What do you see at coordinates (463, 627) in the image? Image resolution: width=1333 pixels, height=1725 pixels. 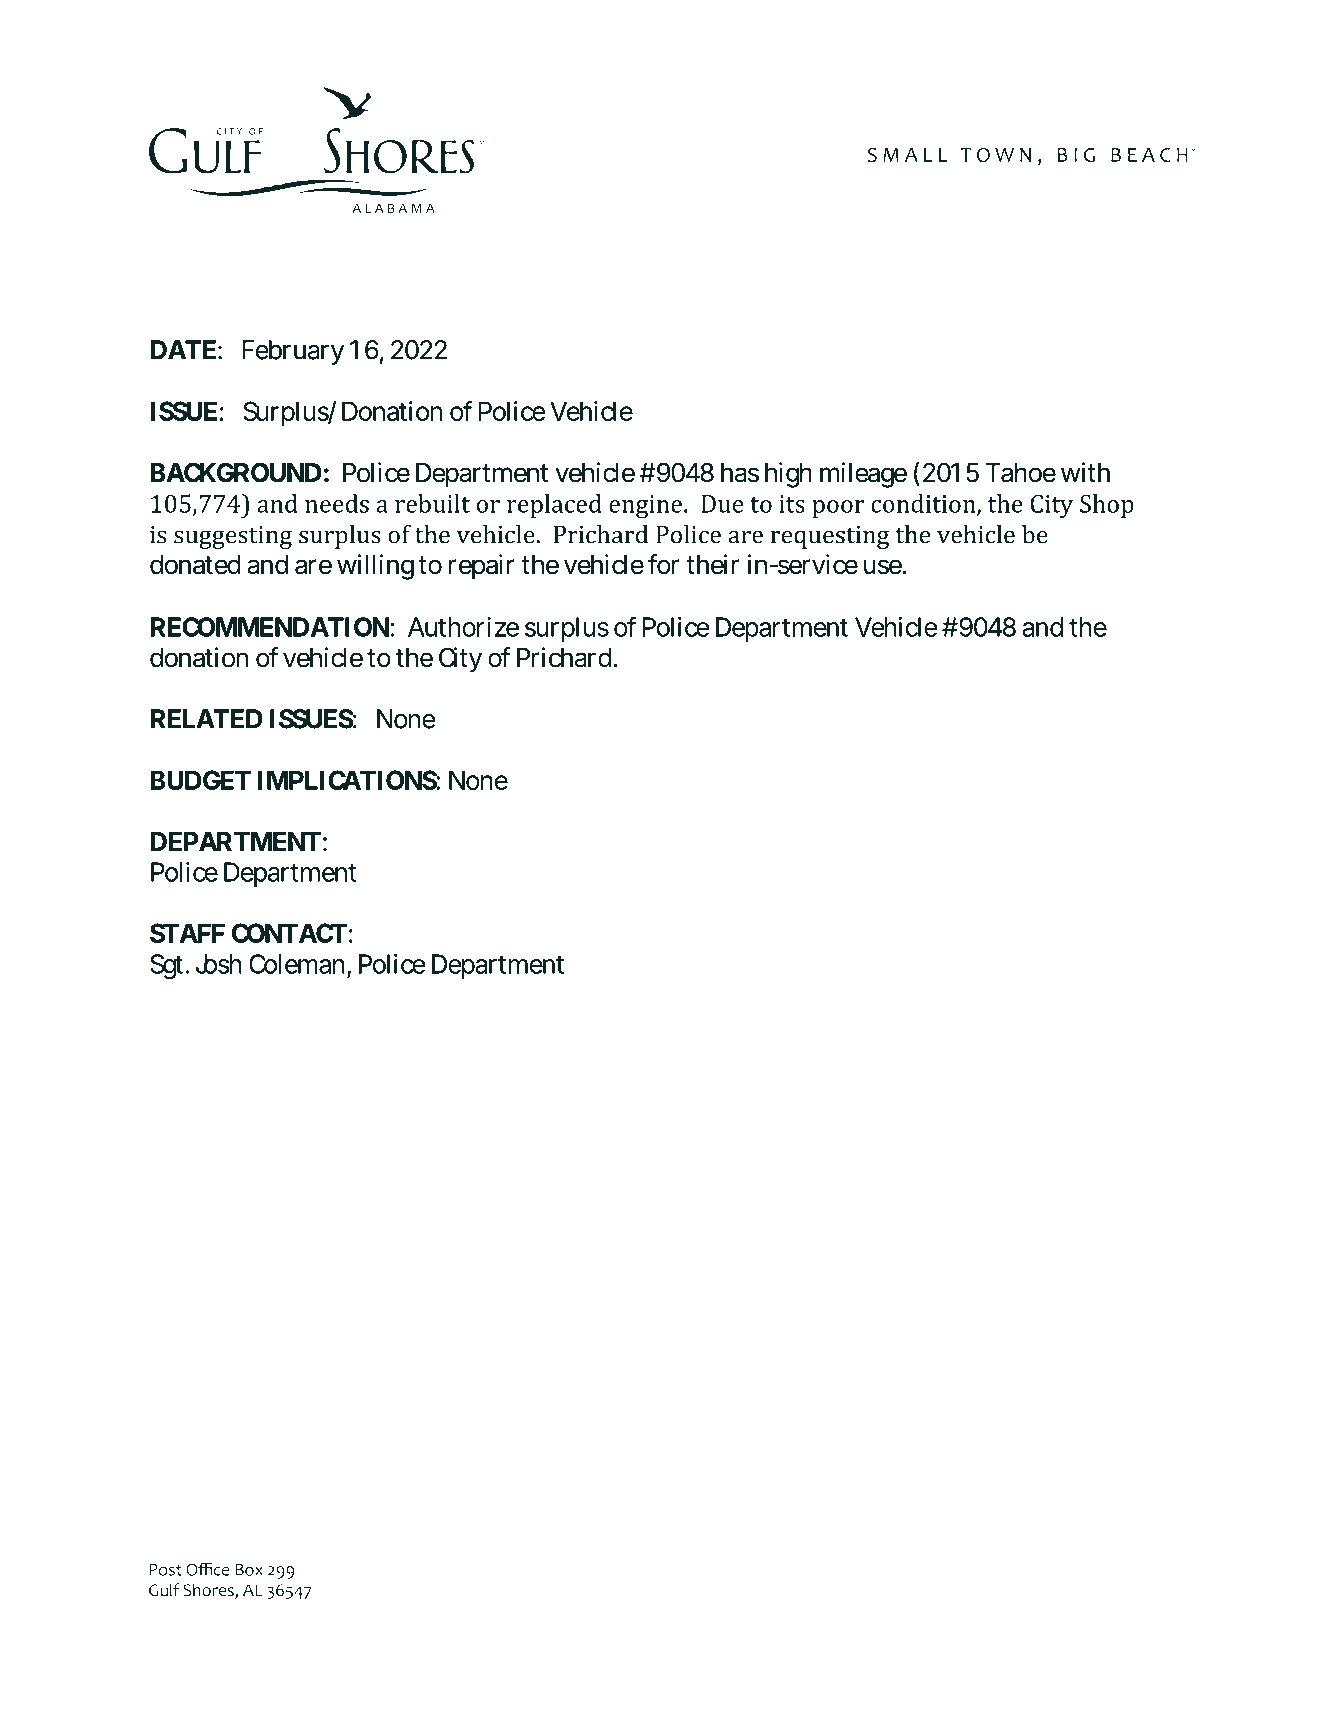 I see `Authorize` at bounding box center [463, 627].
